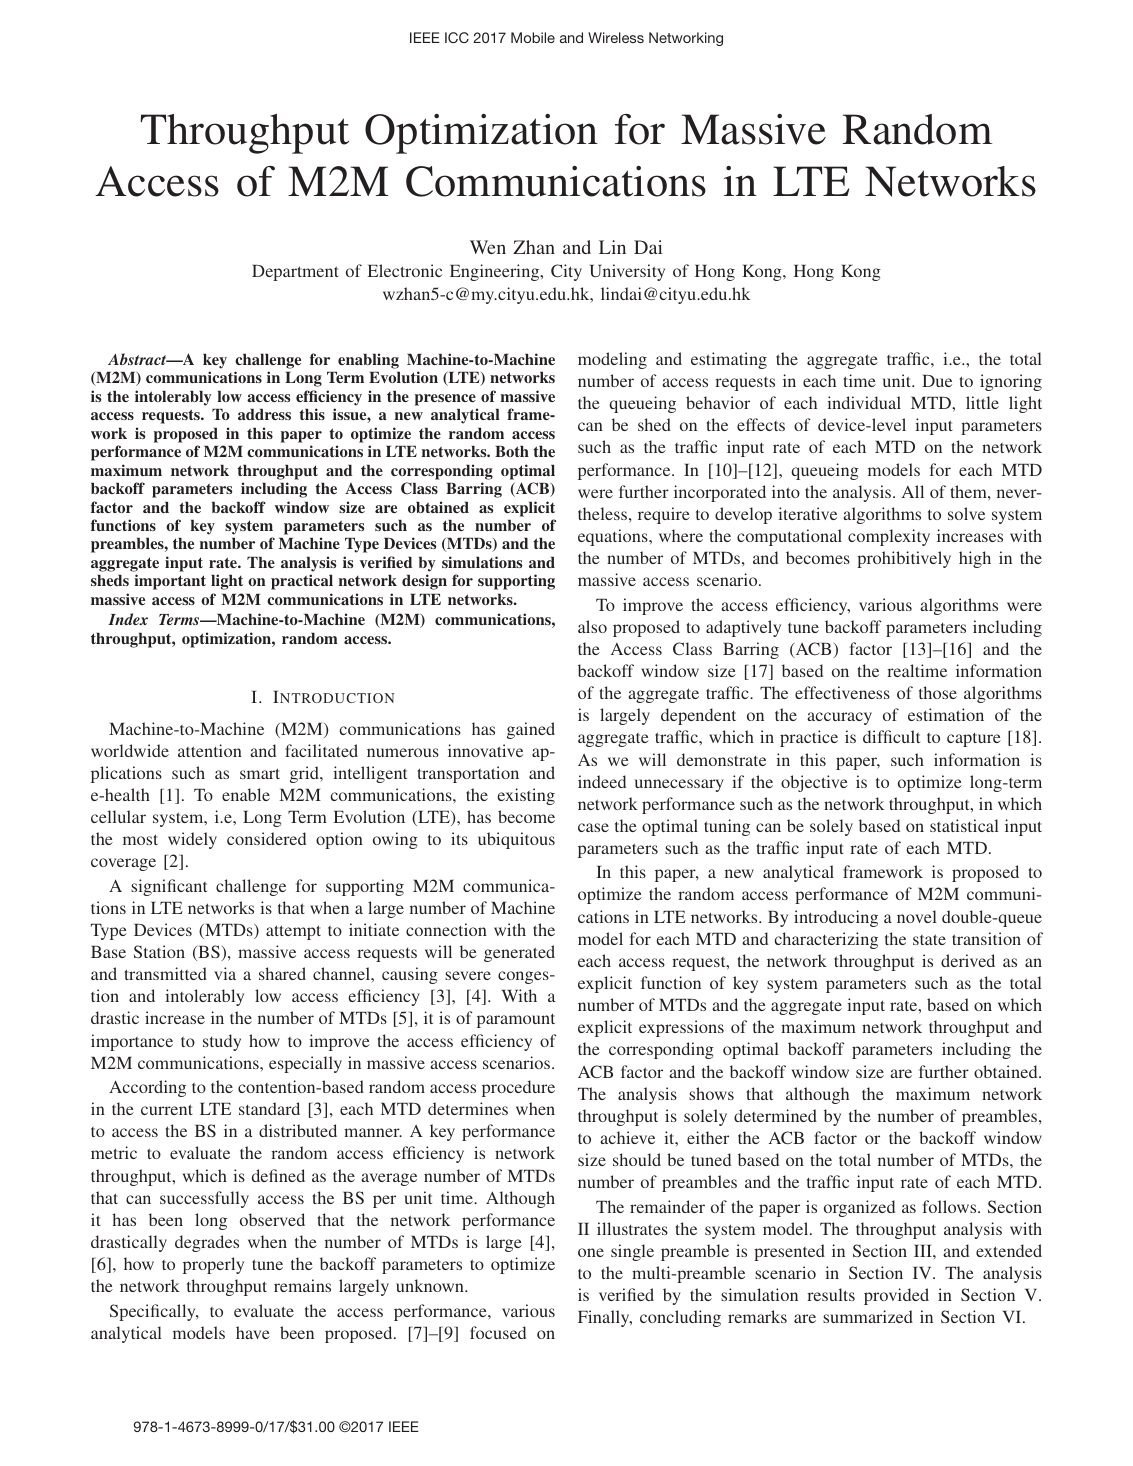 This screenshot has height=1466, width=1133. What do you see at coordinates (512, 451) in the screenshot?
I see `Both` at bounding box center [512, 451].
